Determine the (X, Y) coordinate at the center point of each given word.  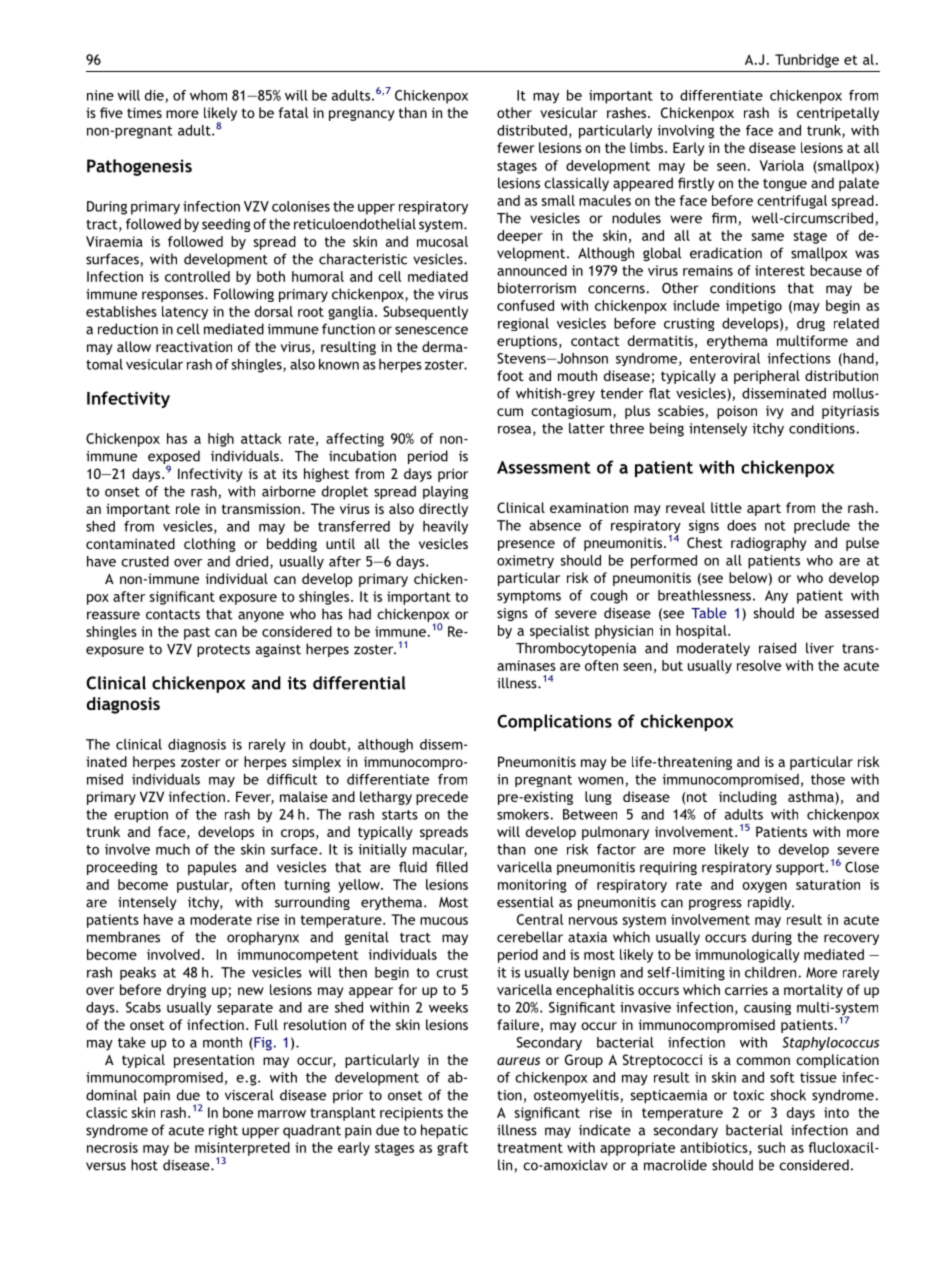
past (197, 633)
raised (777, 648)
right (223, 1131)
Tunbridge (807, 61)
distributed (532, 130)
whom (208, 95)
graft (452, 1149)
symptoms (529, 597)
